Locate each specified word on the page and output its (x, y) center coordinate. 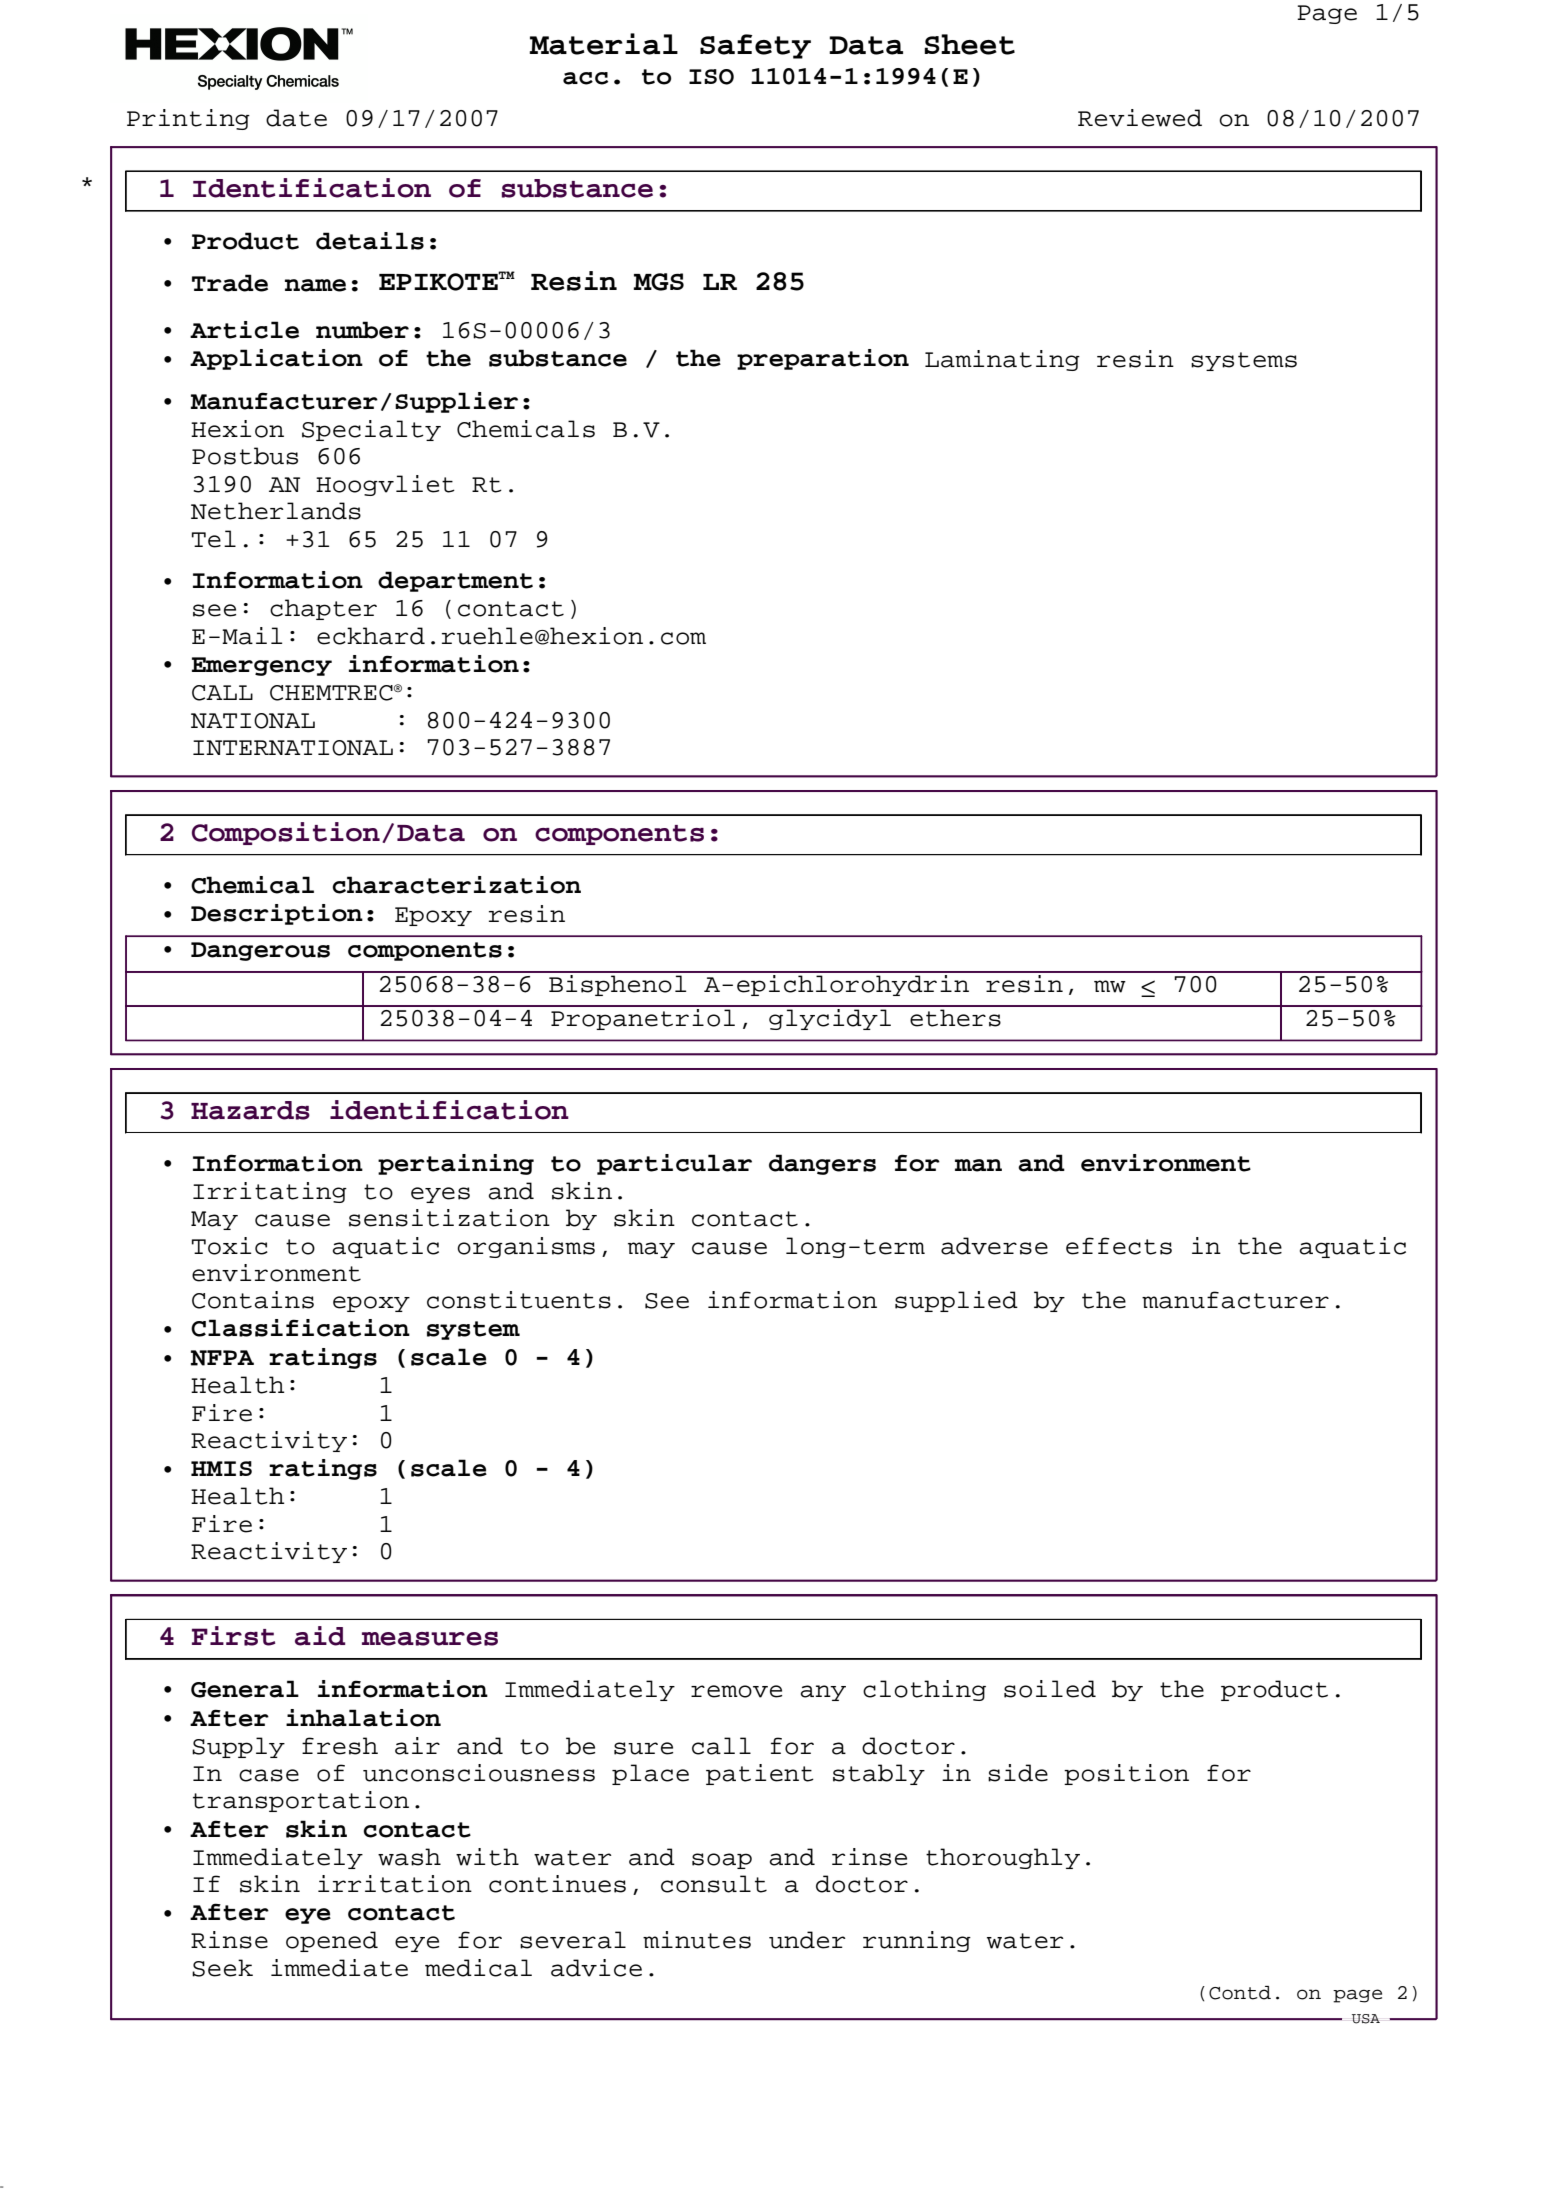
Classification (300, 1328)
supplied (956, 1301)
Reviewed (1140, 118)
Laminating (1002, 360)
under (807, 1940)
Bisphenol (618, 984)
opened (332, 1941)
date (296, 118)
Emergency (262, 666)
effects (1119, 1246)
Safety (755, 46)
